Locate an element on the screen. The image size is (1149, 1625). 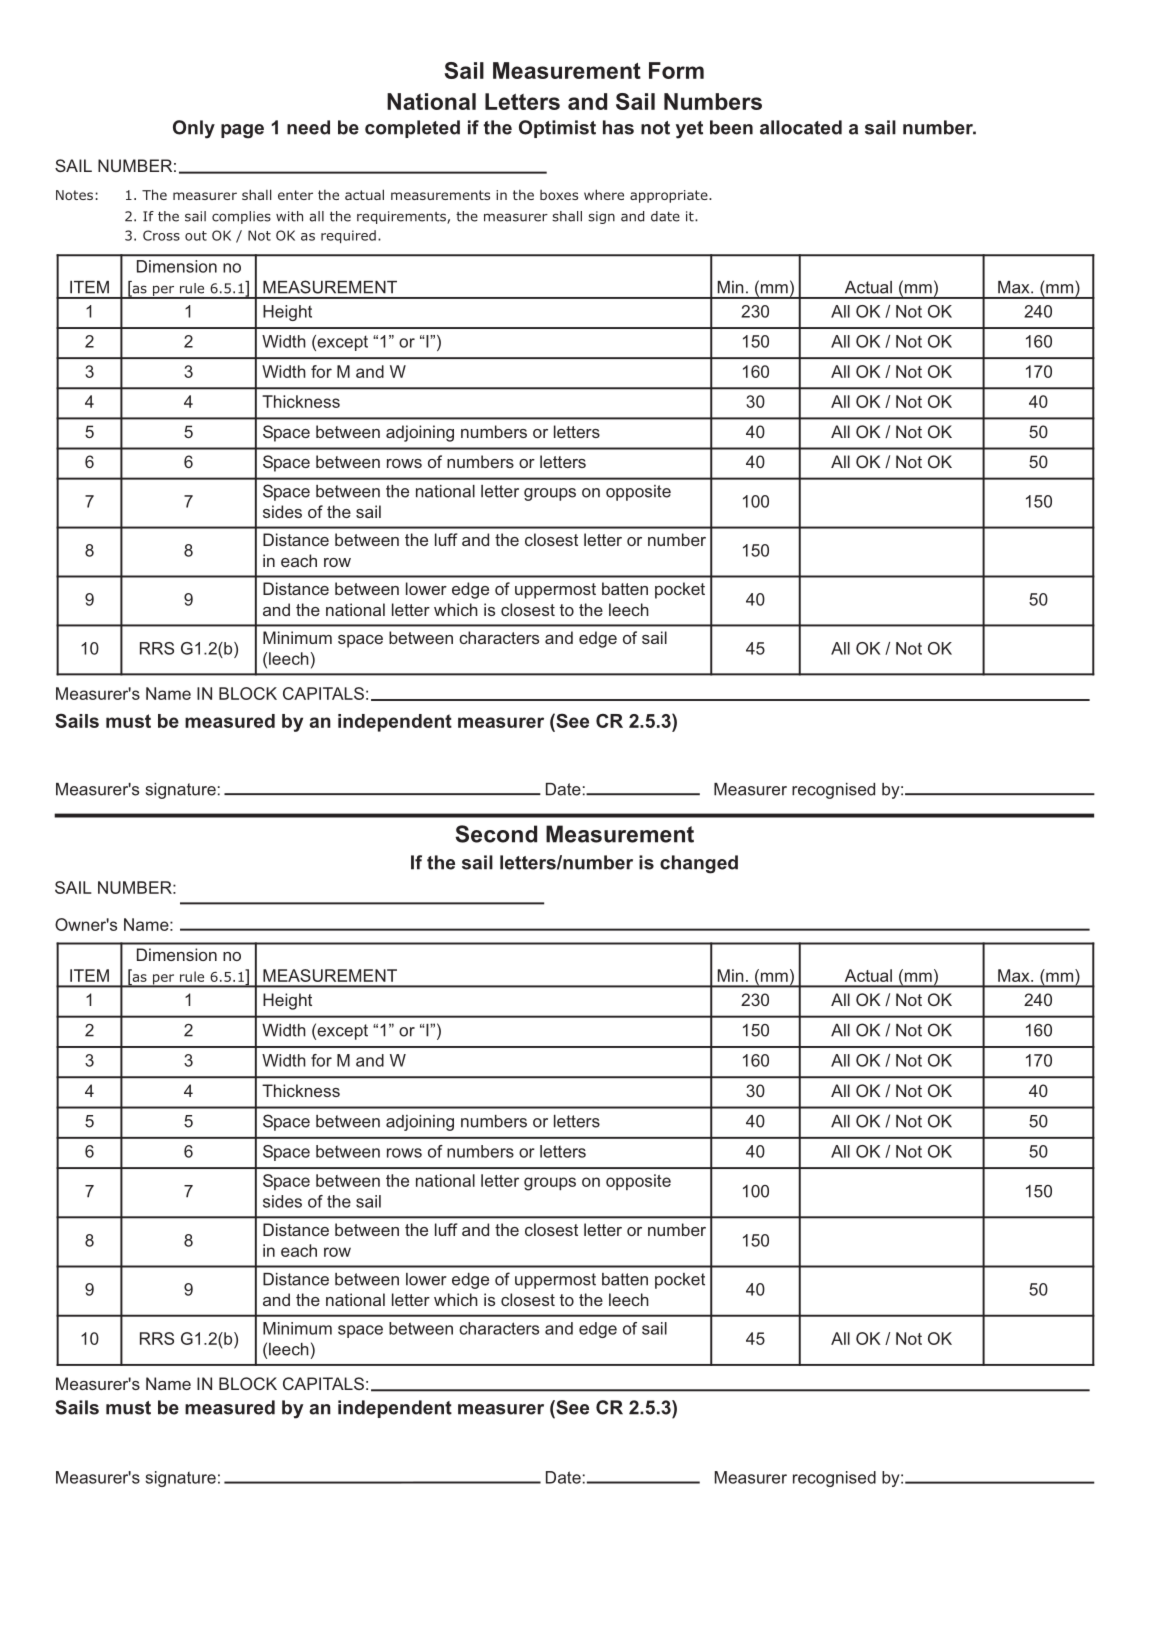
where is located at coordinates (604, 194).
